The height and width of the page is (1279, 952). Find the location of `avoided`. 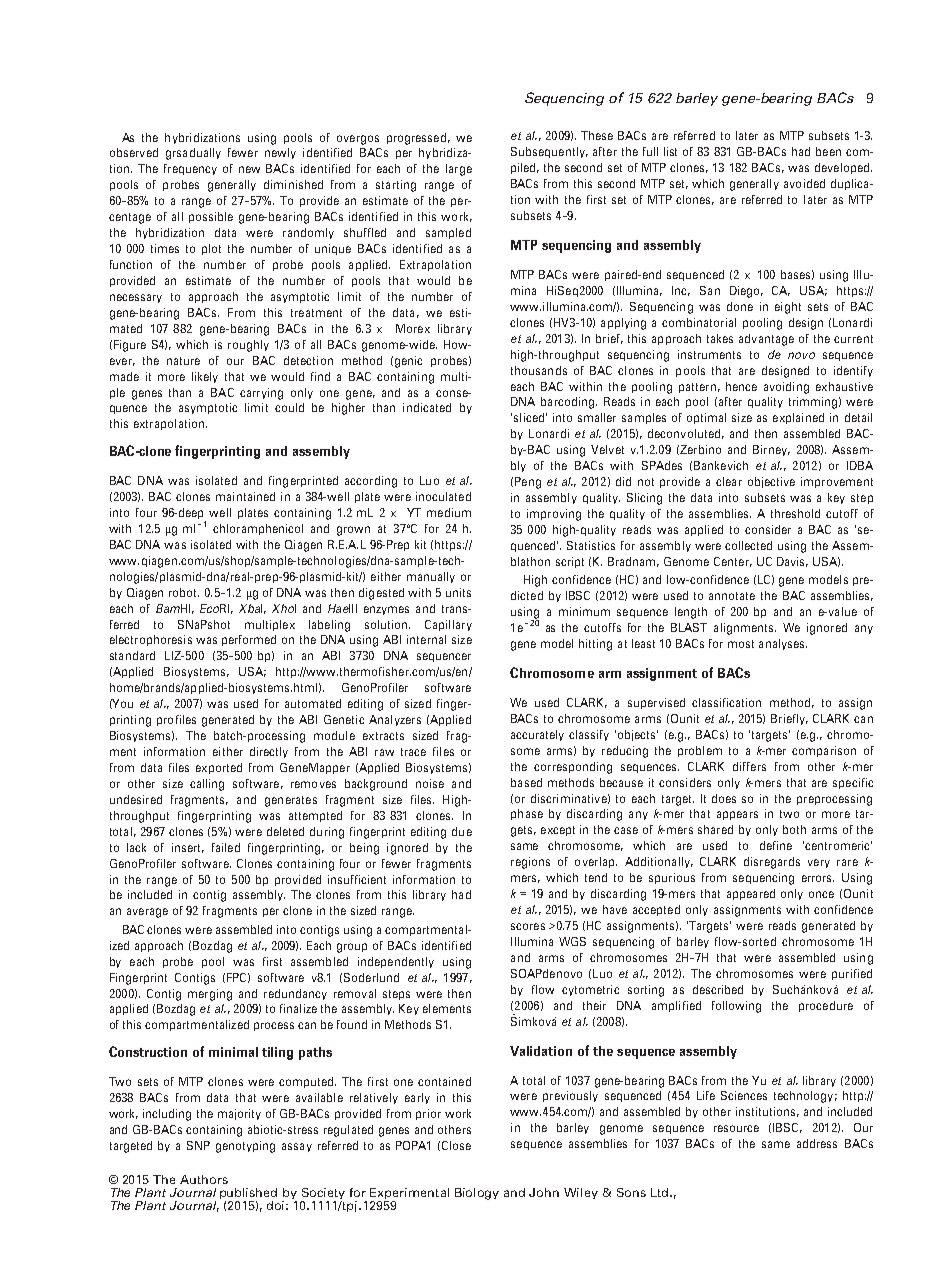

avoided is located at coordinates (804, 183).
